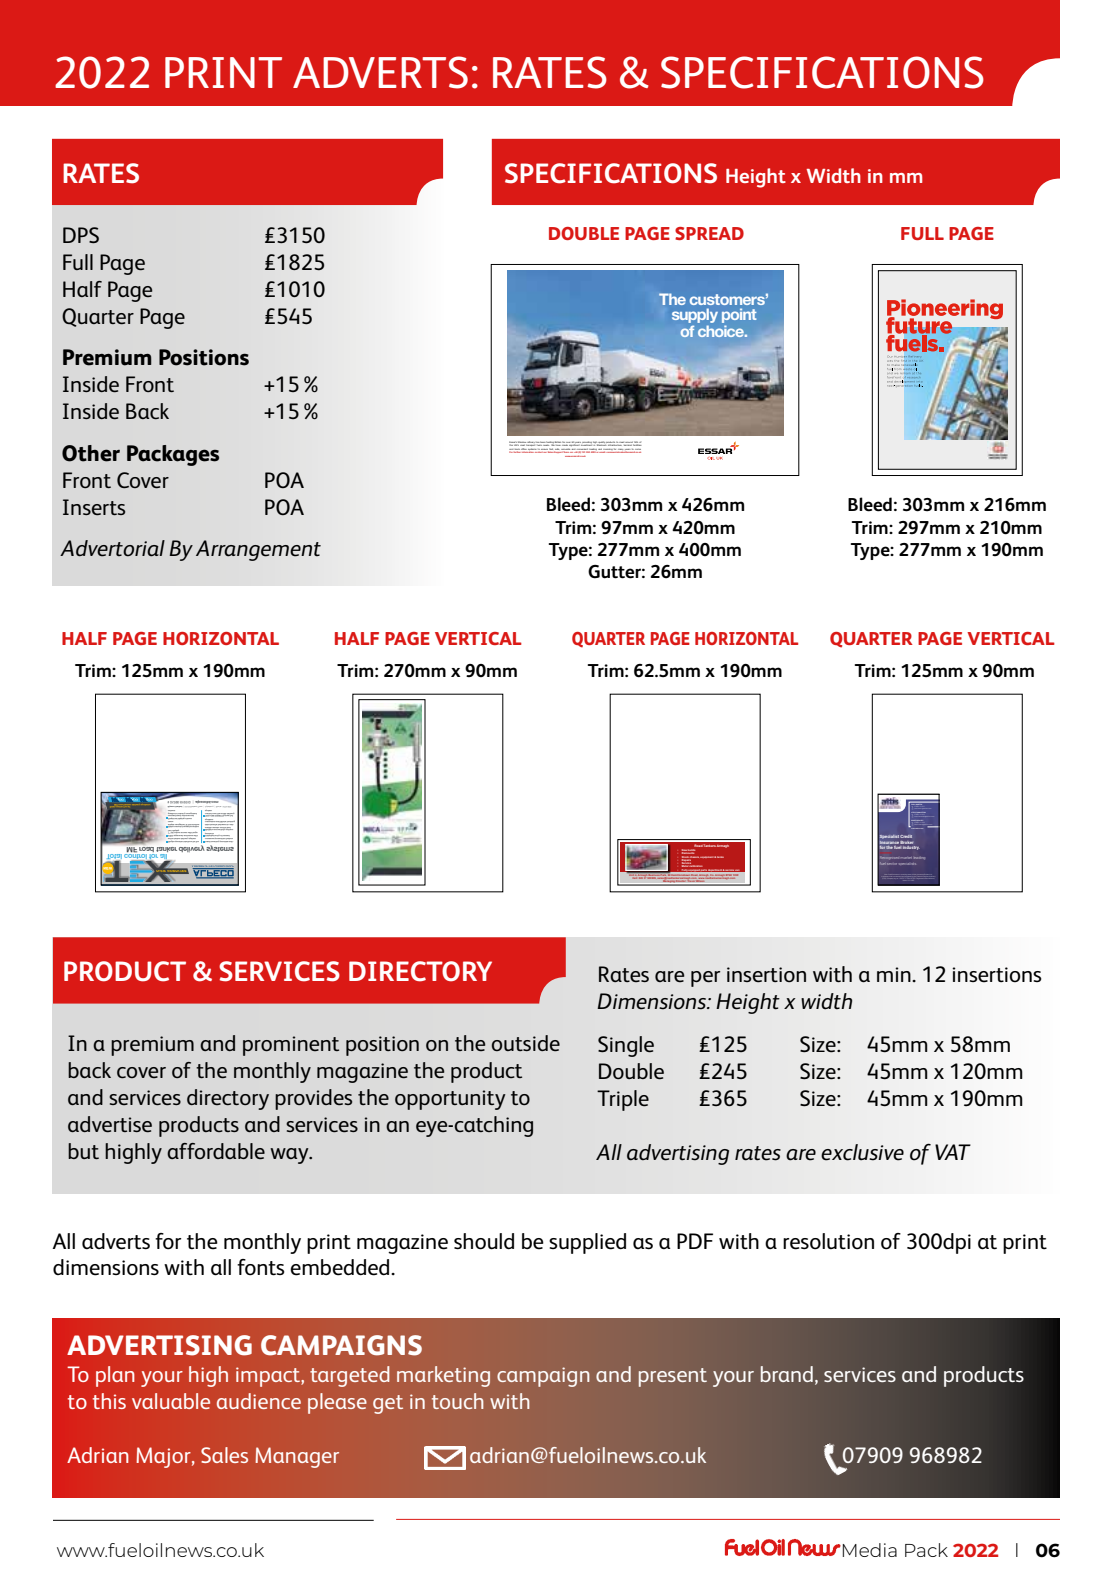 The height and width of the document is (1574, 1113). Describe the element at coordinates (258, 550) in the document. I see `Arrangement` at that location.
